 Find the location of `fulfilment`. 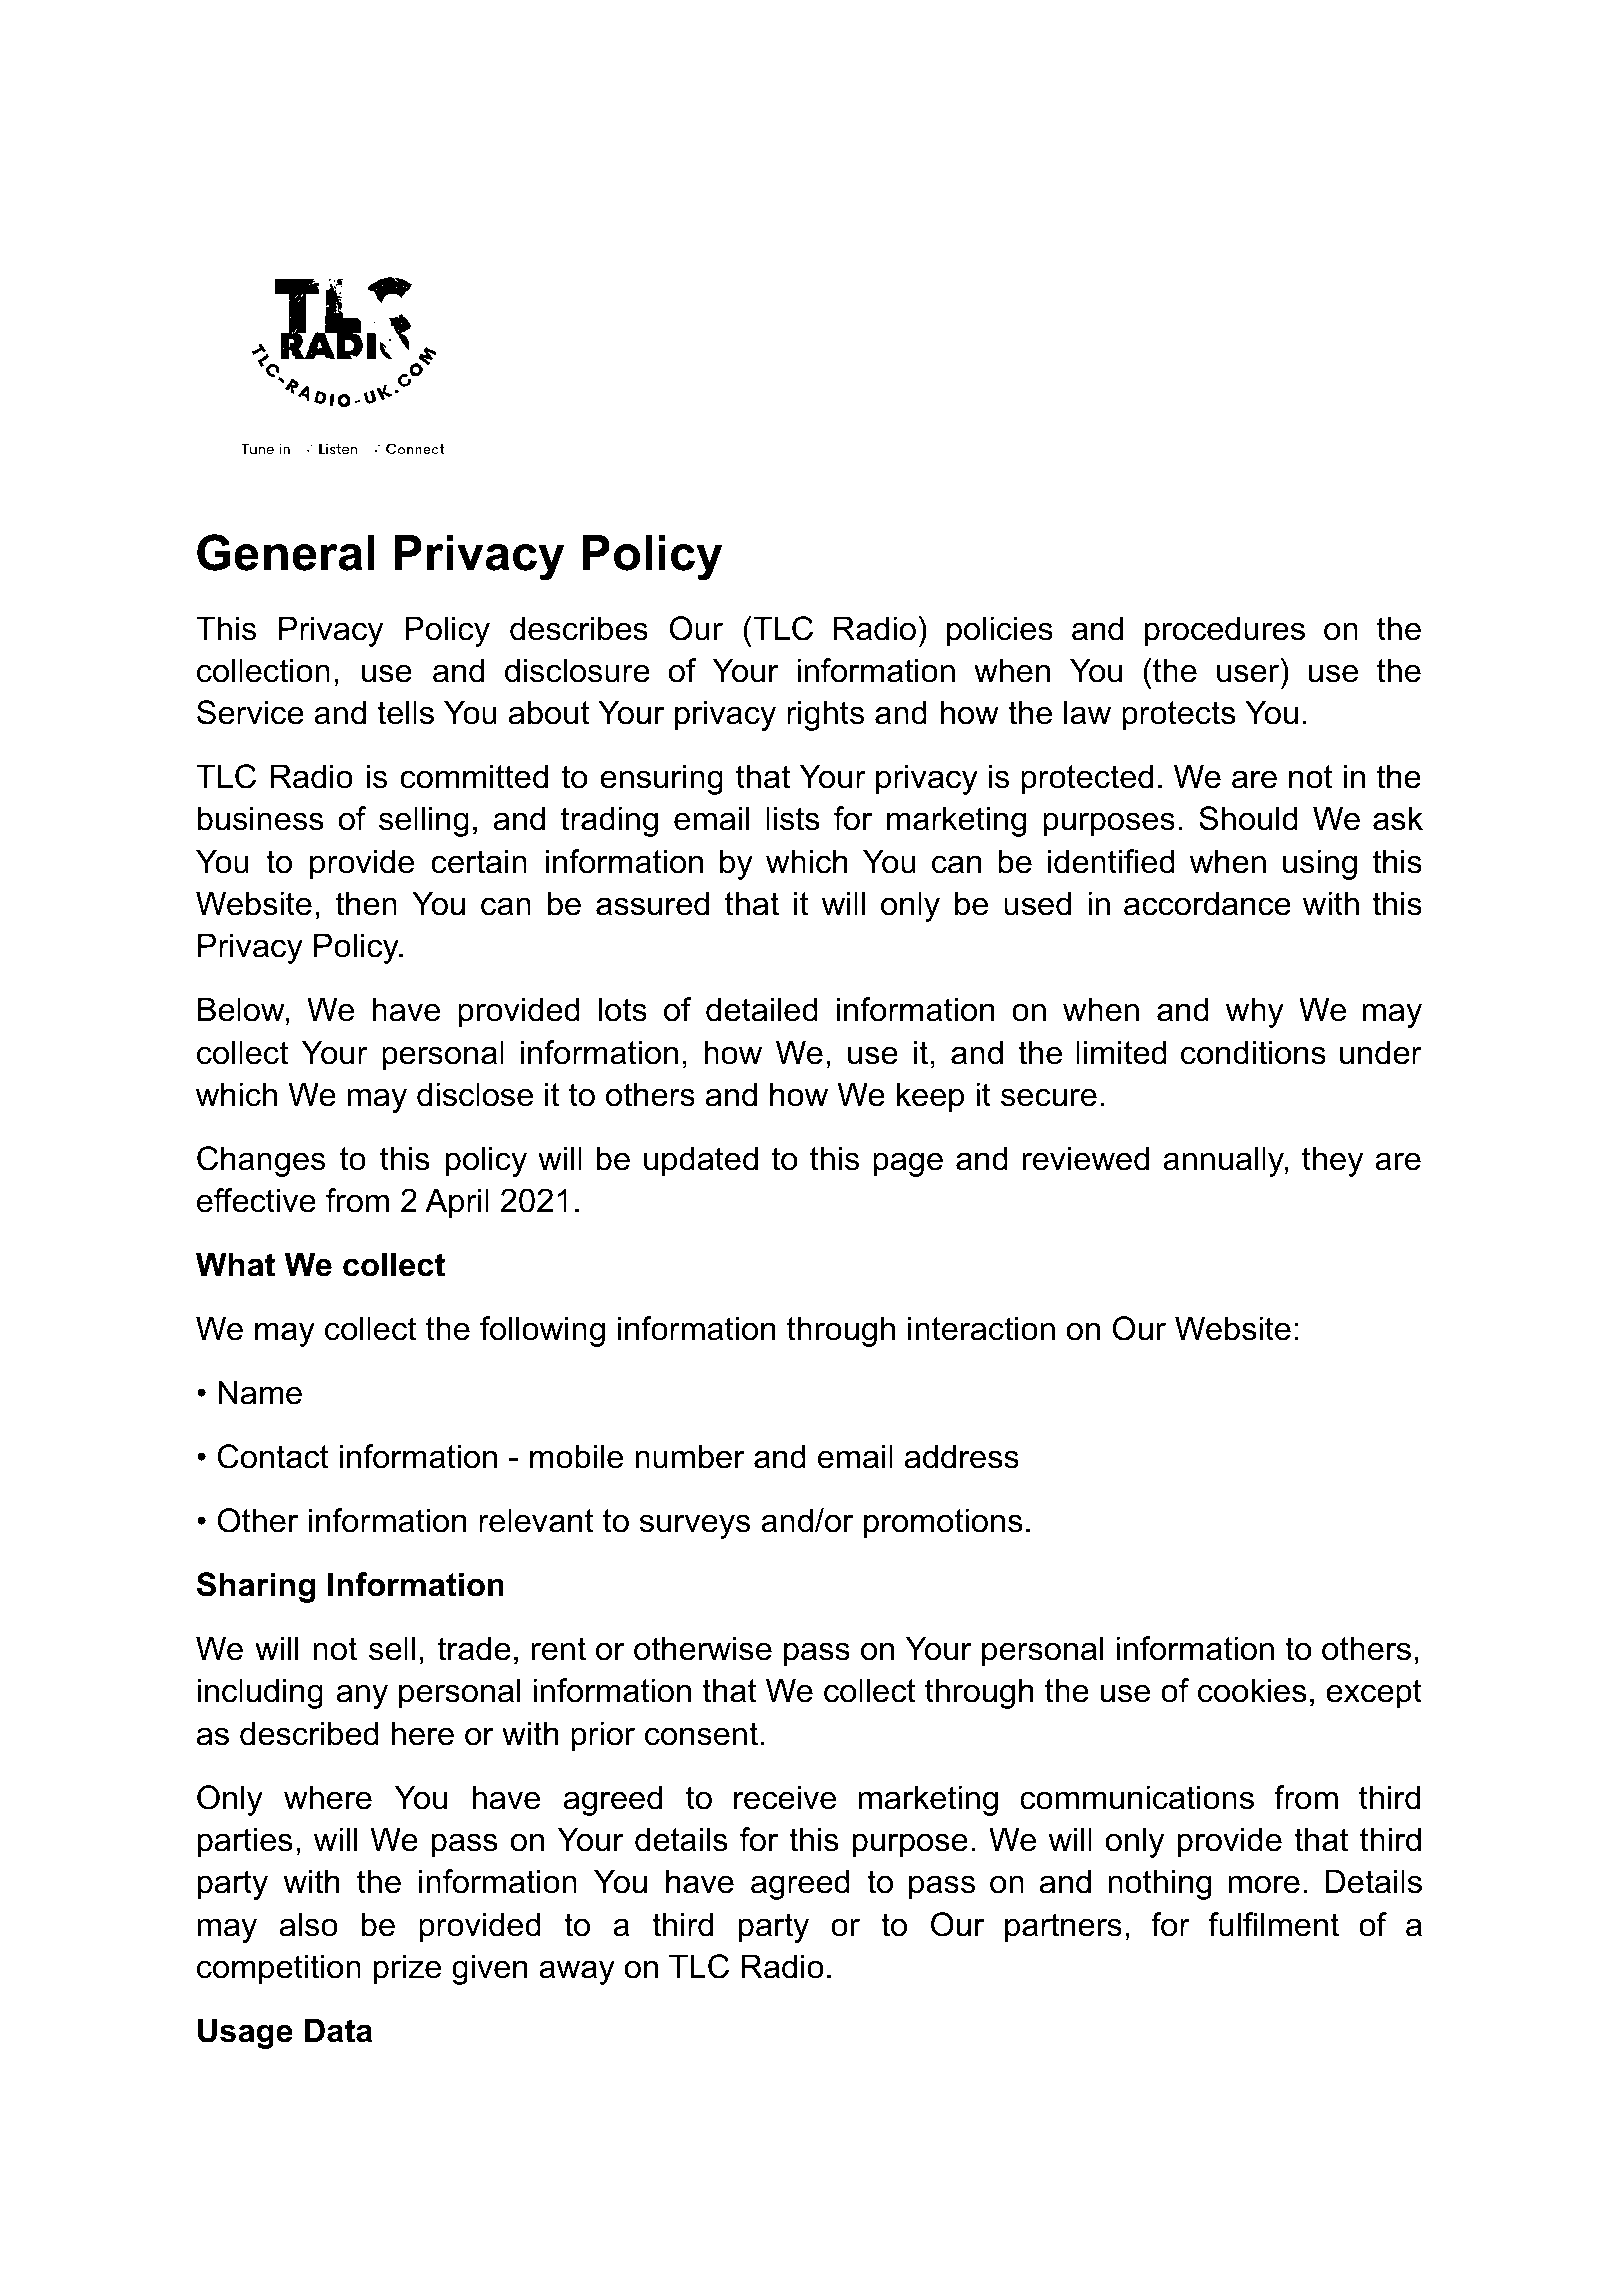

fulfilment is located at coordinates (1274, 1924).
